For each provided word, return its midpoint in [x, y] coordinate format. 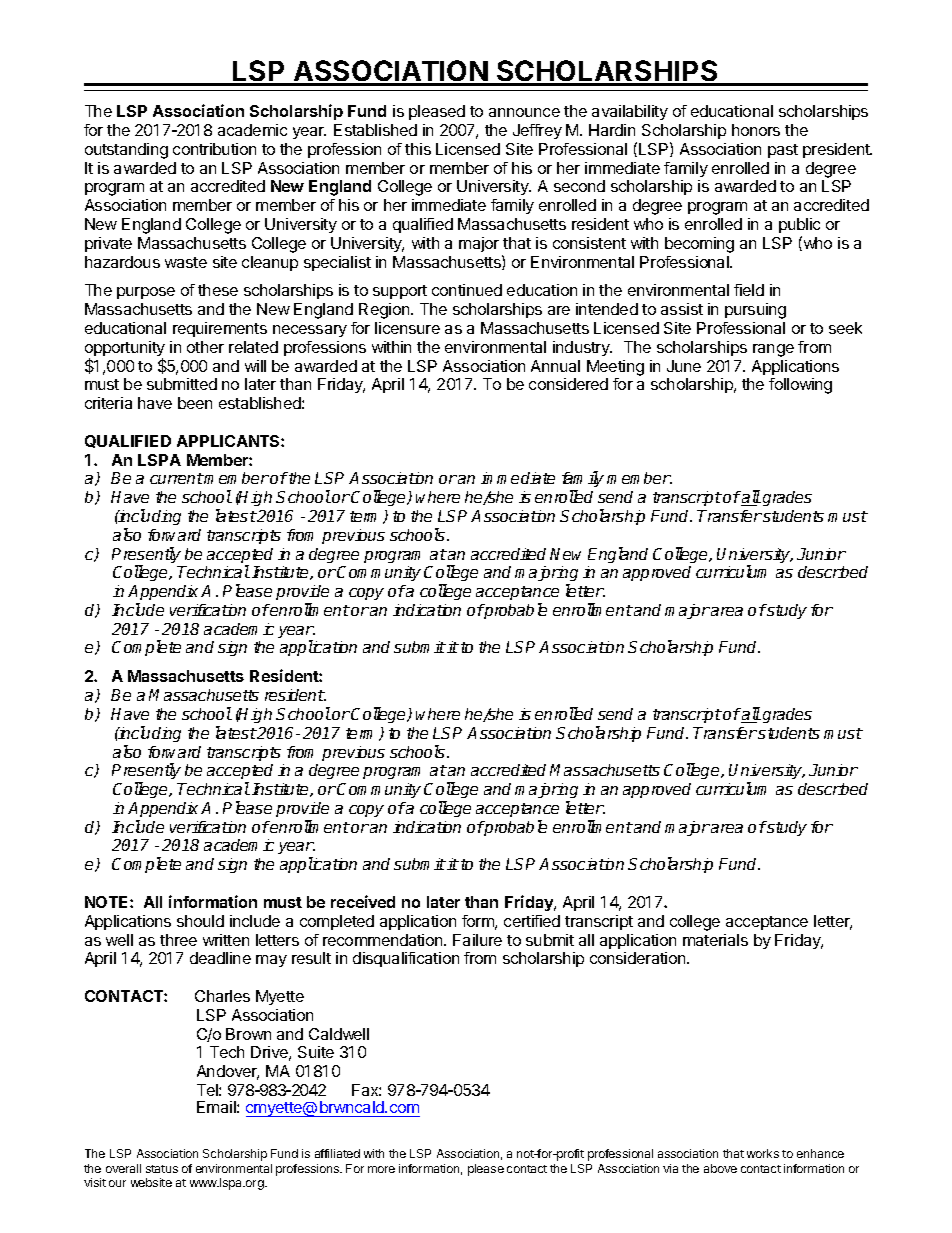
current [177, 478]
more [381, 1169]
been [195, 403]
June [684, 366]
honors [756, 130]
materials [715, 940]
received [363, 901]
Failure [477, 940]
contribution [214, 149]
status [162, 1169]
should [200, 921]
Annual [555, 366]
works [763, 1153]
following [800, 386]
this [418, 149]
